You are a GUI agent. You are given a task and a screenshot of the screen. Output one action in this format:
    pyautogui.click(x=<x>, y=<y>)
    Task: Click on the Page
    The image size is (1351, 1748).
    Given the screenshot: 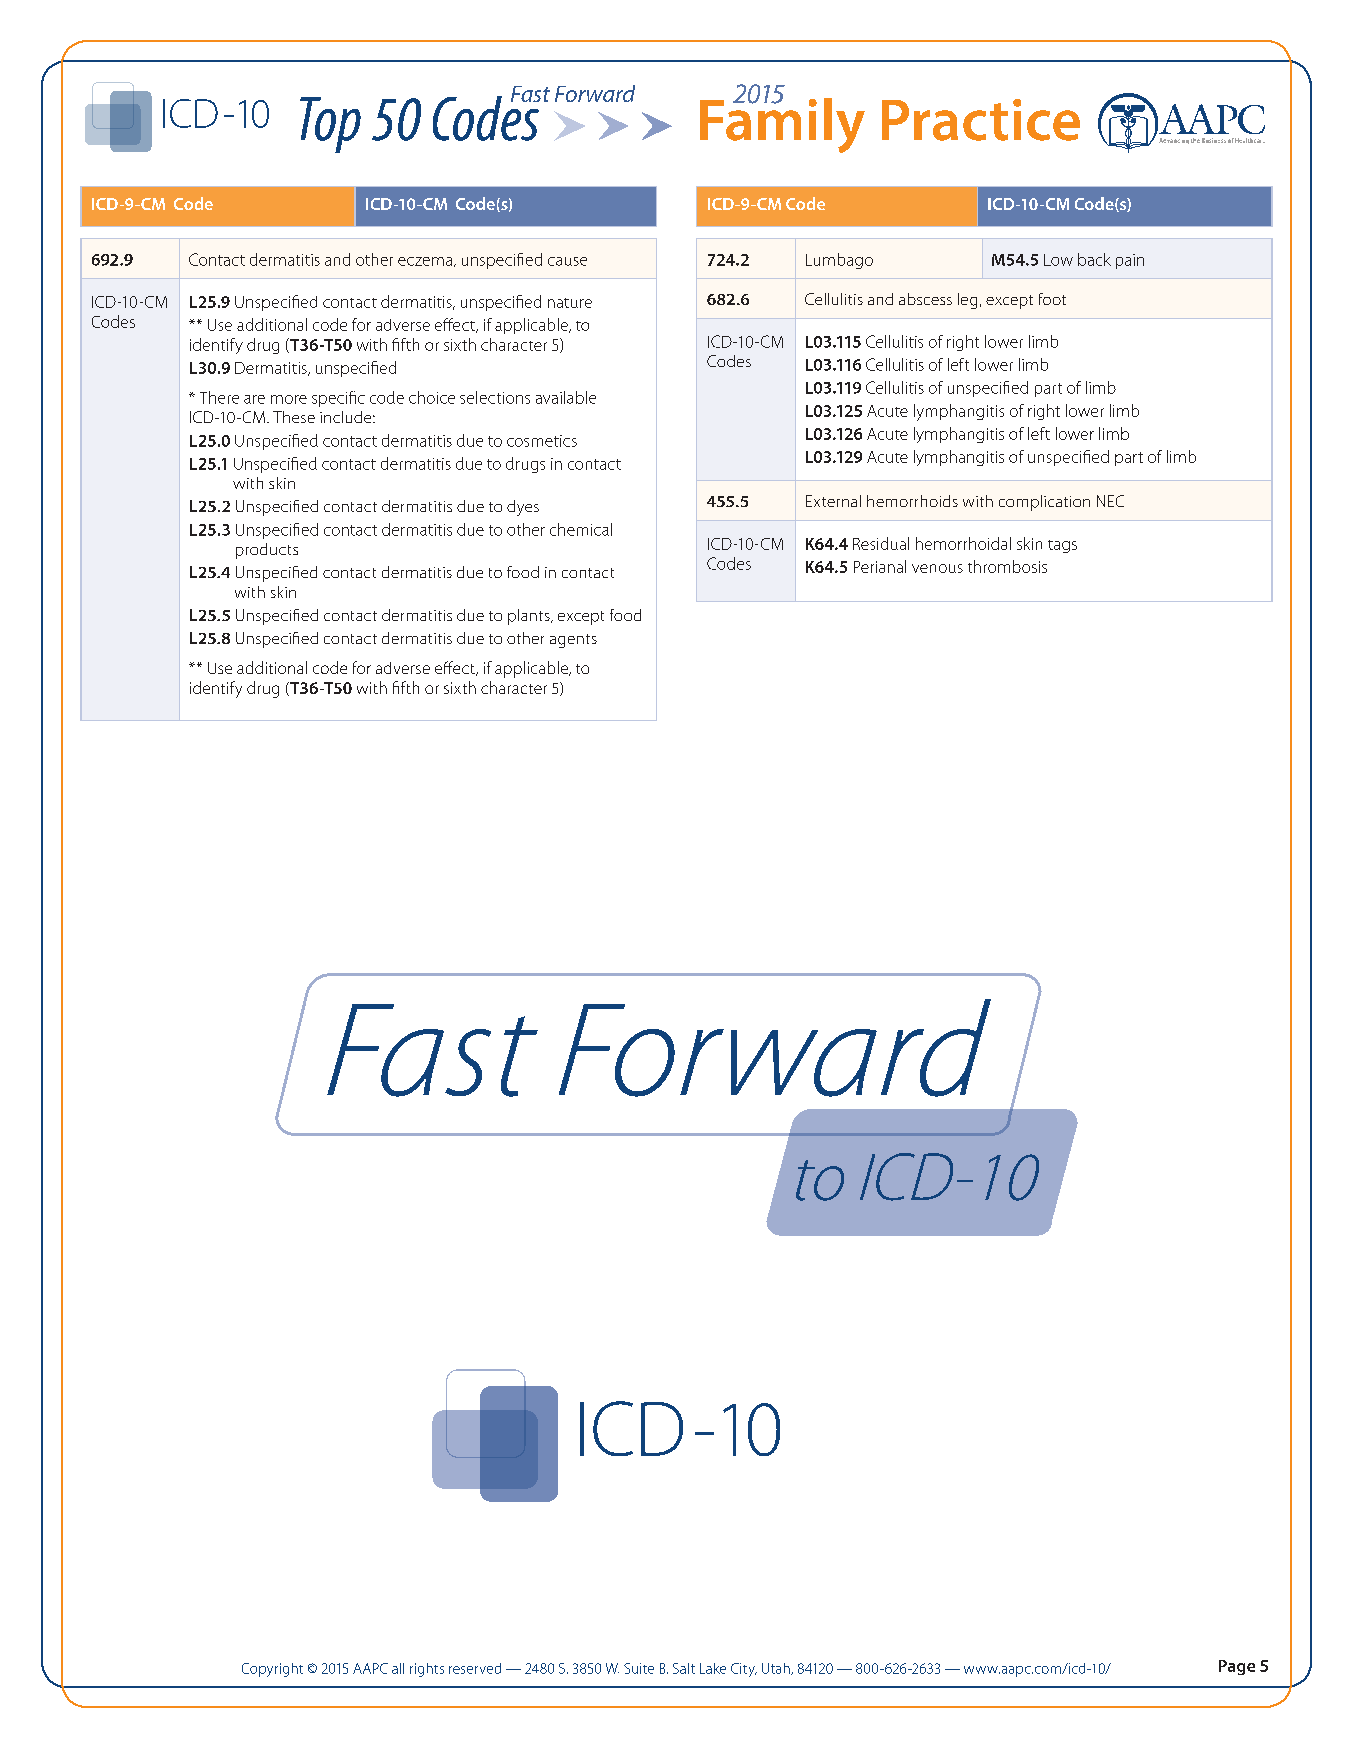 What is the action you would take?
    pyautogui.click(x=1237, y=1667)
